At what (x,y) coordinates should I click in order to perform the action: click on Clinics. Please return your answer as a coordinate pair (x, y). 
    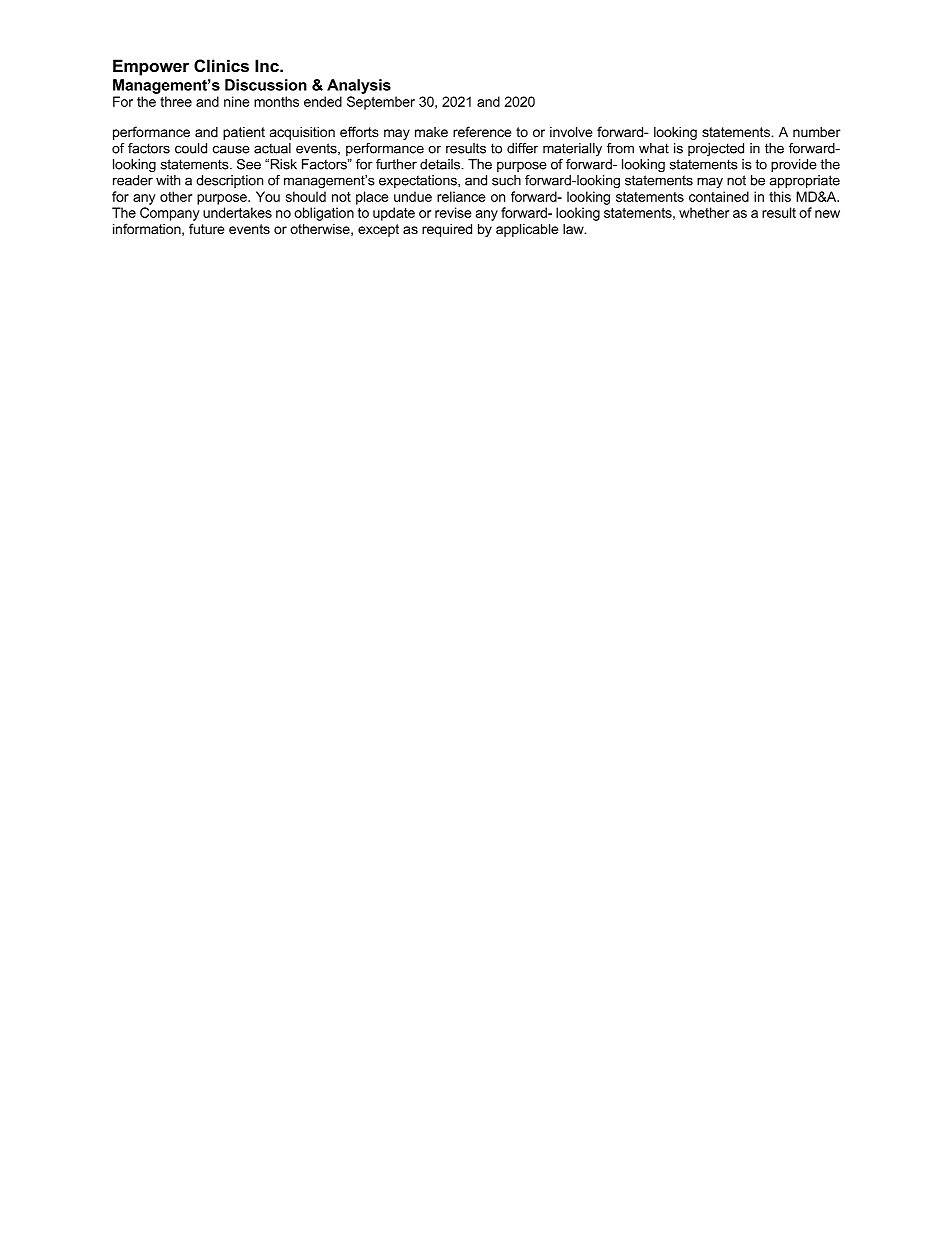
    Looking at the image, I should click on (221, 65).
